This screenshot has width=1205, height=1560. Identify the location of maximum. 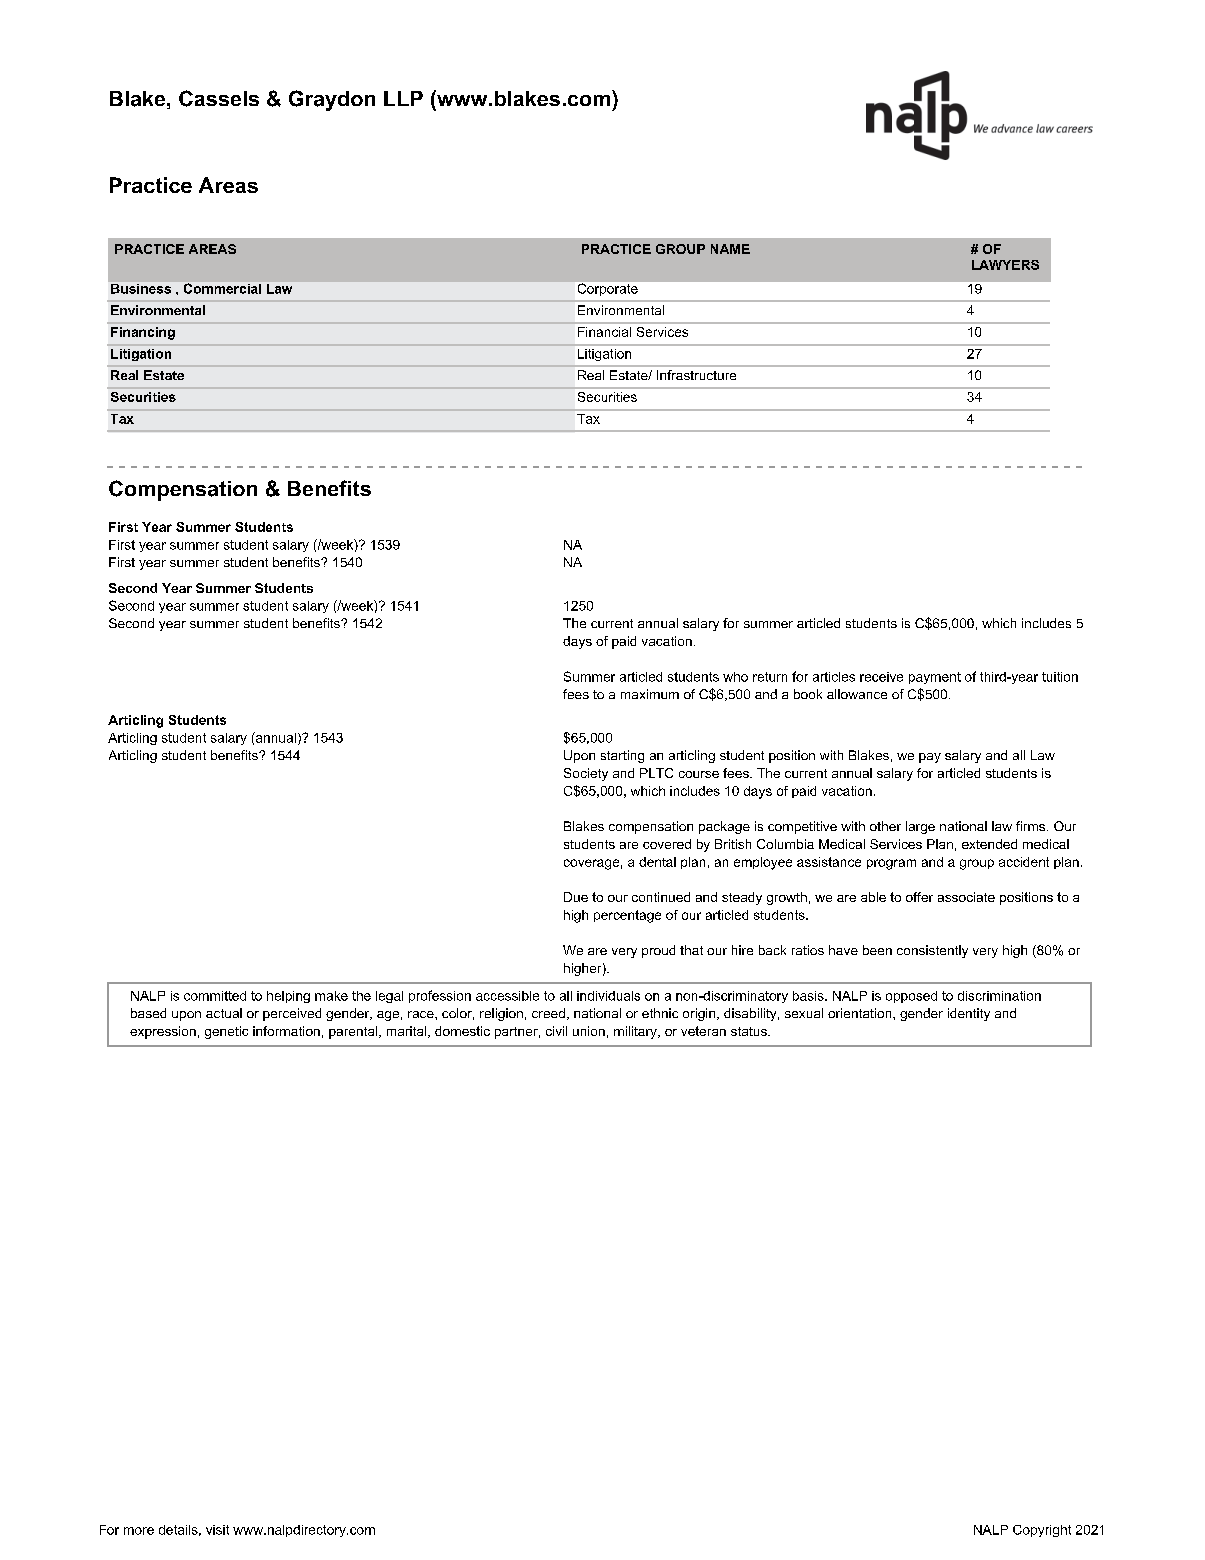
(650, 694).
